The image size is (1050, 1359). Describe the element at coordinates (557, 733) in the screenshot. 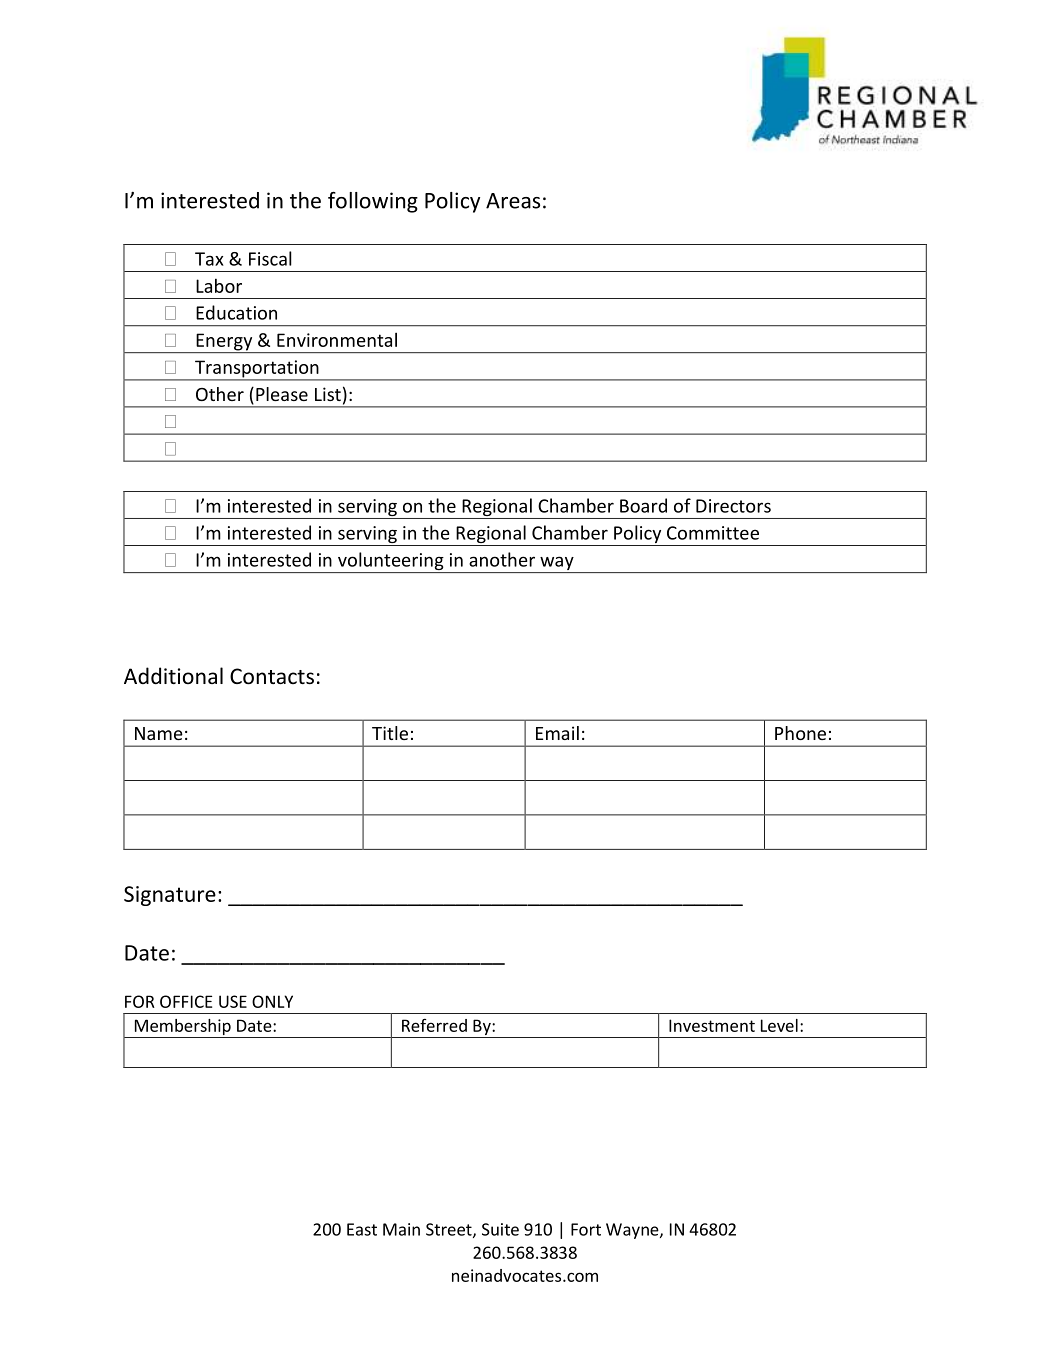

I see `Email` at that location.
